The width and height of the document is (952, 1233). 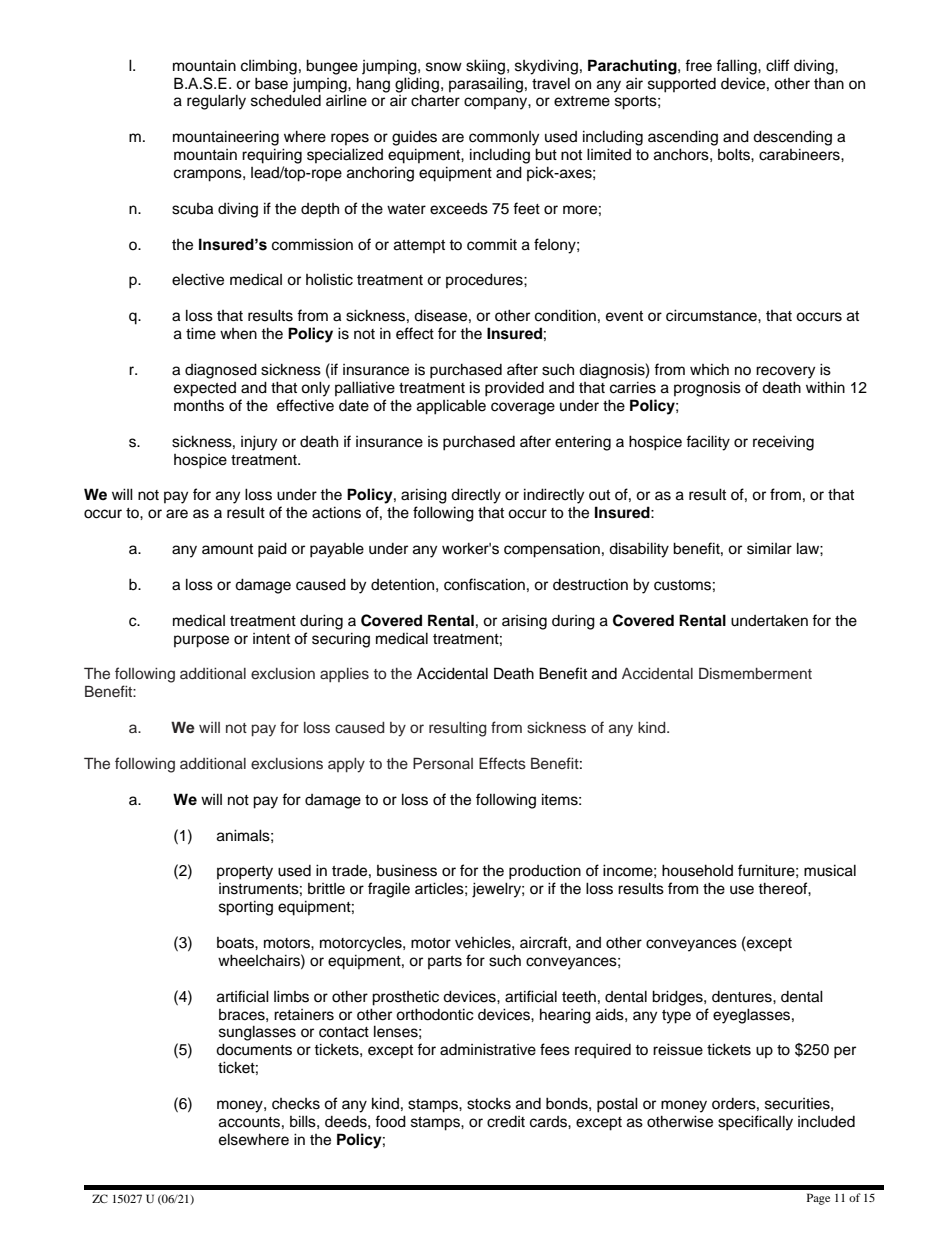 I want to click on specifically, so click(x=755, y=1123).
